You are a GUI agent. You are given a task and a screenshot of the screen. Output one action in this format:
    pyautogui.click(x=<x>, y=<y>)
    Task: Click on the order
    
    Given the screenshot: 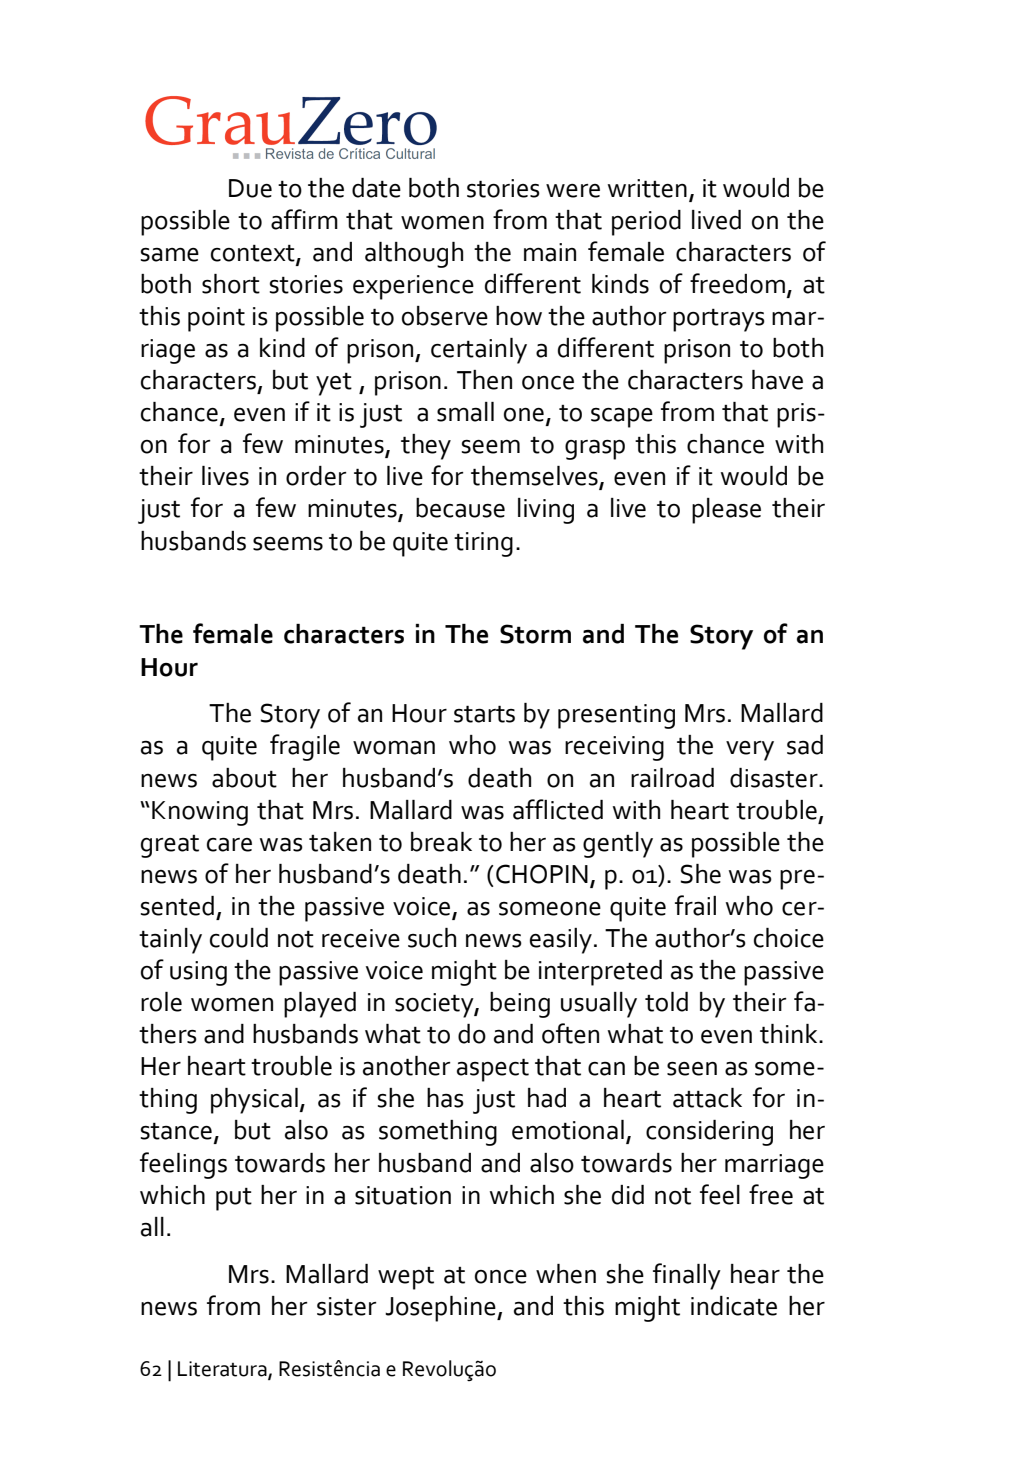 What is the action you would take?
    pyautogui.click(x=316, y=476)
